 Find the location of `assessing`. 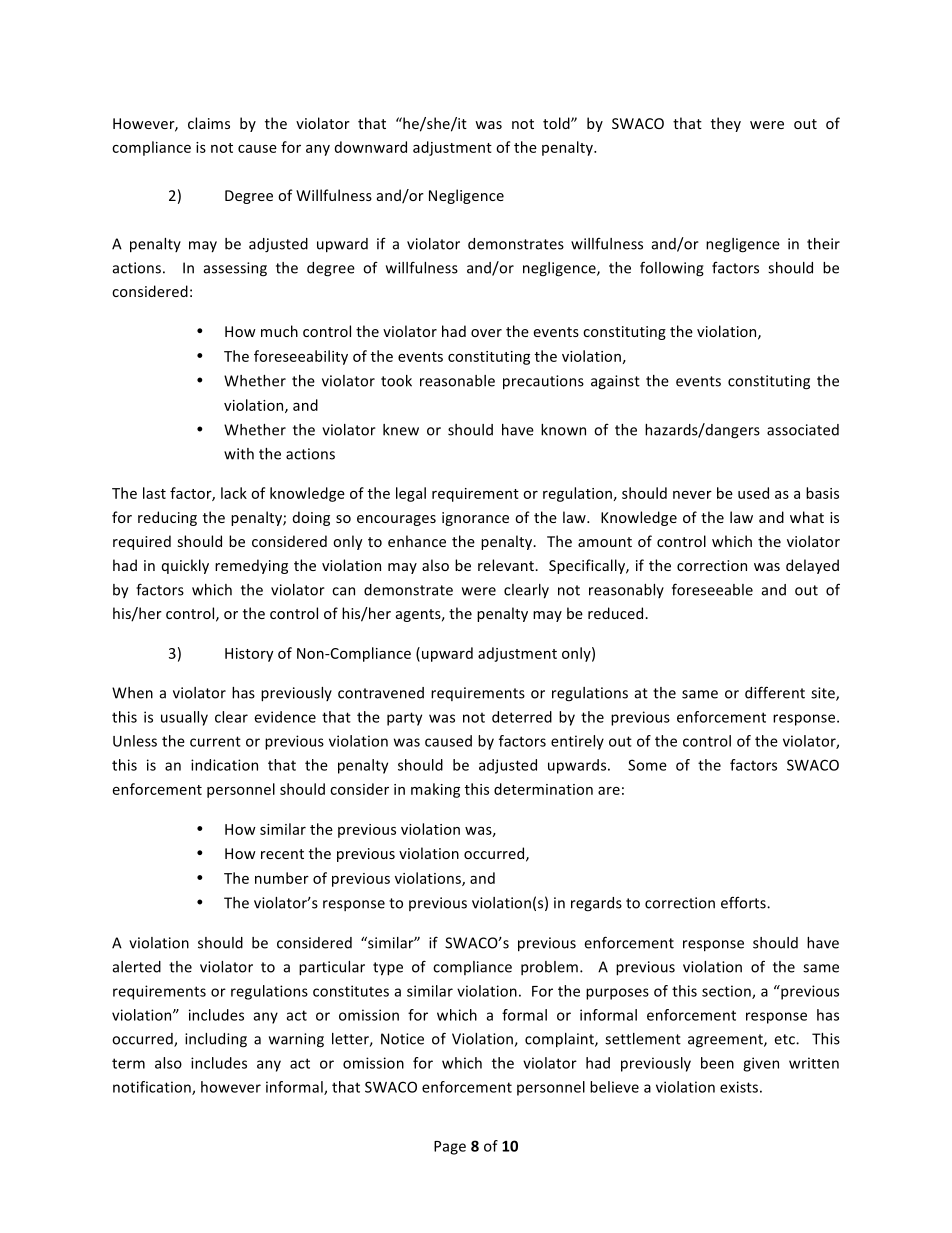

assessing is located at coordinates (235, 269).
